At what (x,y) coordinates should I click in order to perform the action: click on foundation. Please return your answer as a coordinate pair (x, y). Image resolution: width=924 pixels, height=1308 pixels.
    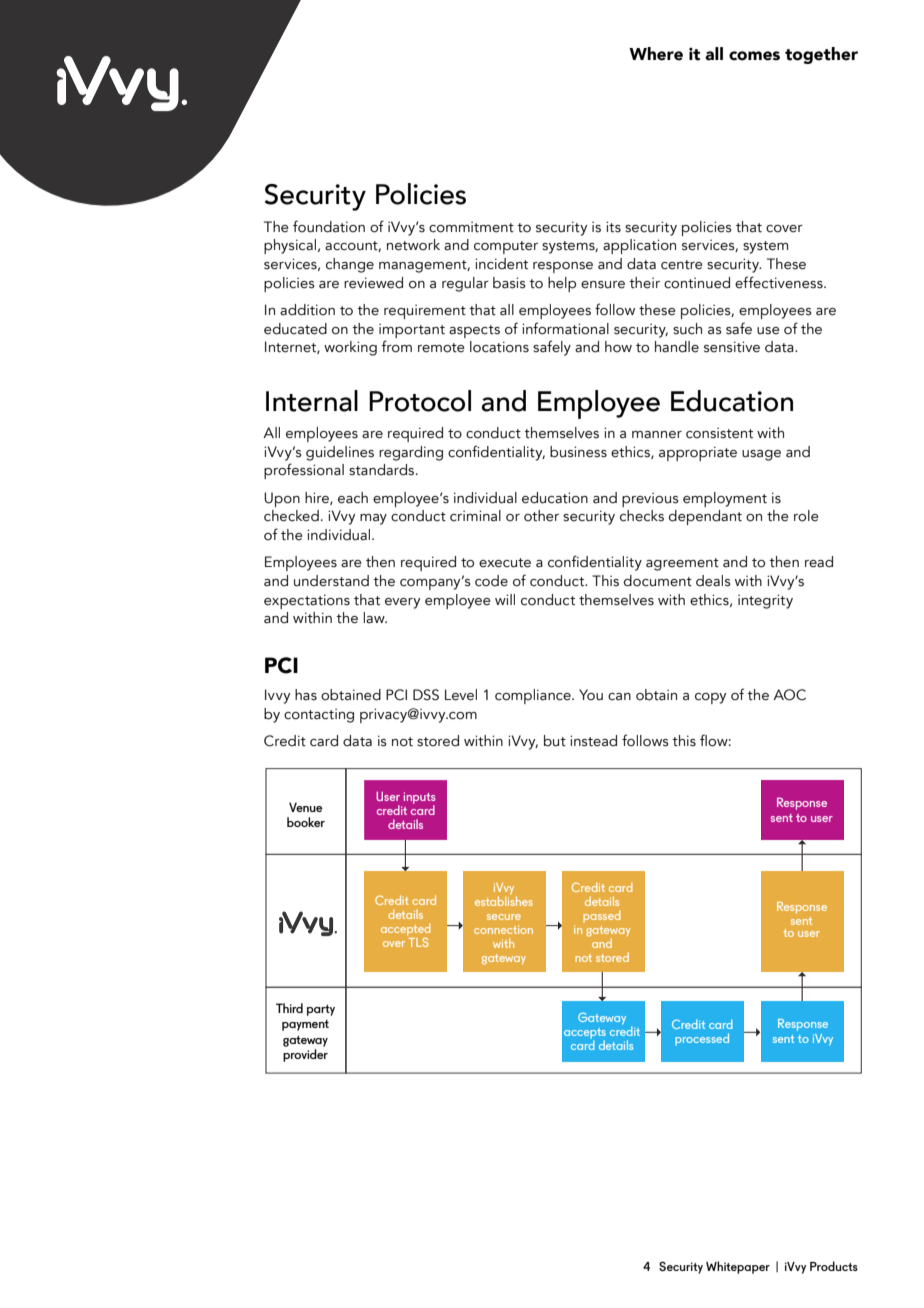
    Looking at the image, I should click on (329, 226).
